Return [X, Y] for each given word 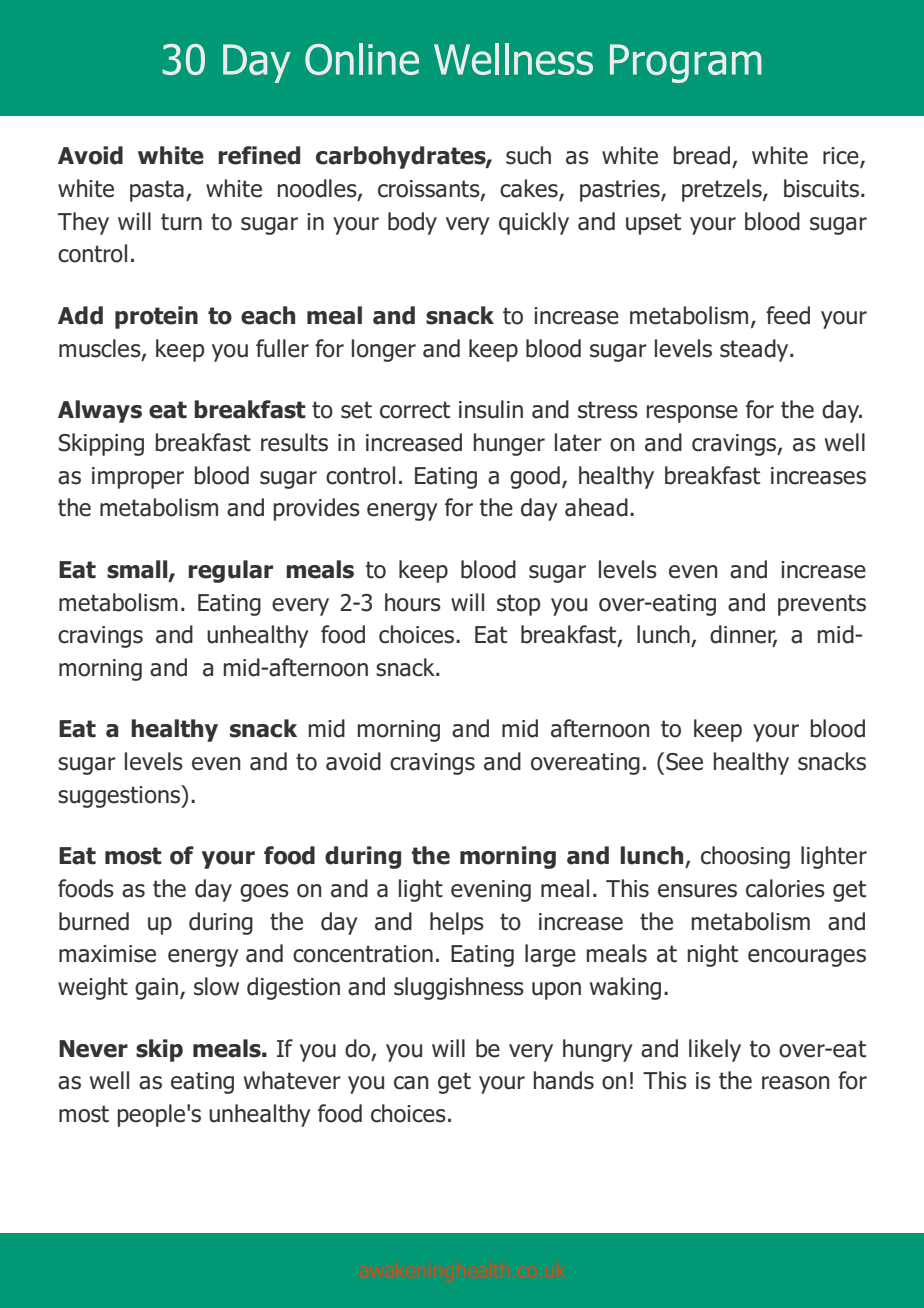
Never [93, 1049]
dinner [743, 635]
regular [230, 571]
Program [686, 63]
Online [362, 59]
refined [259, 155]
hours [413, 602]
